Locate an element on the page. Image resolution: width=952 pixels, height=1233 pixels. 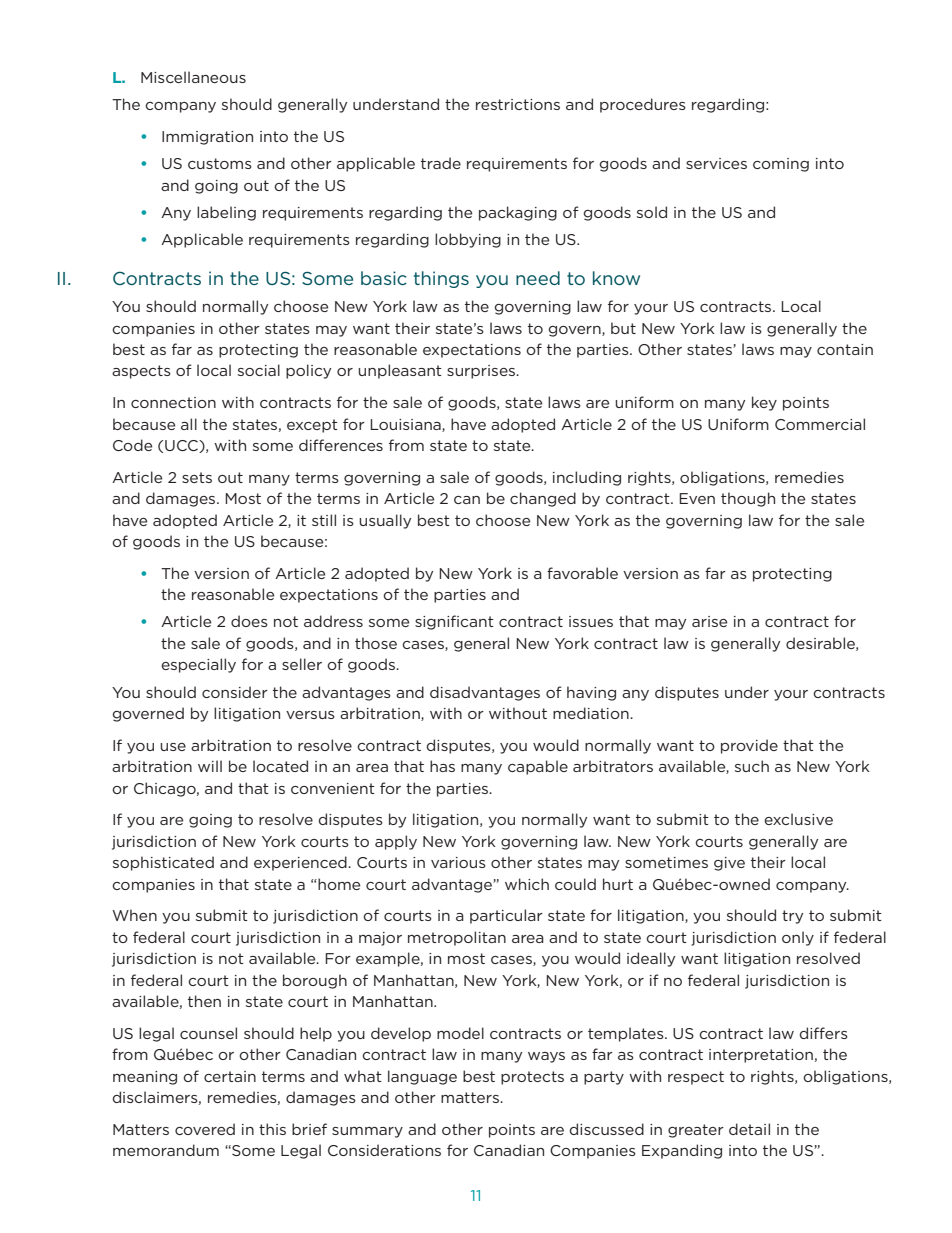
significant is located at coordinates (454, 622).
